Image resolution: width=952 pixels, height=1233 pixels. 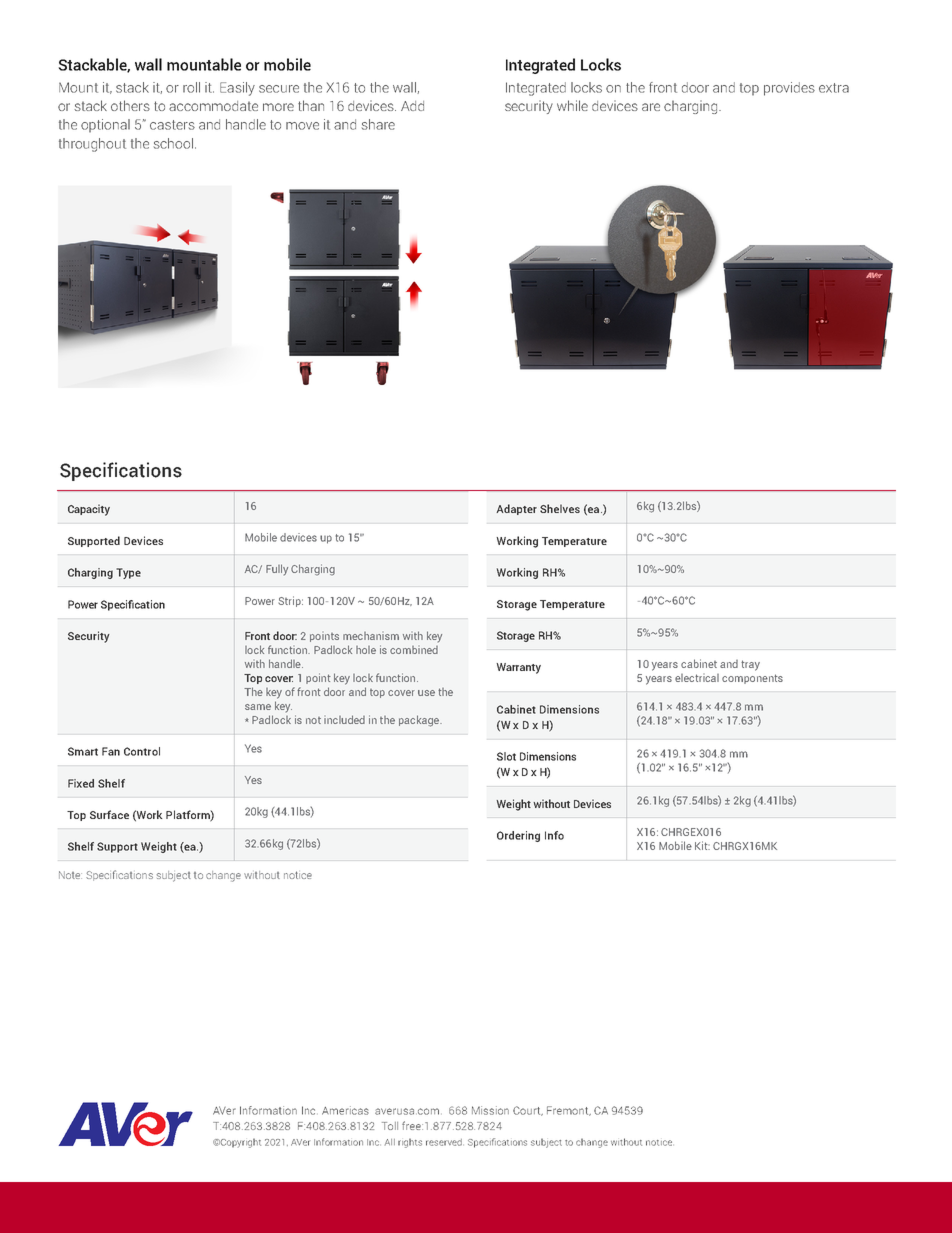 What do you see at coordinates (172, 125) in the image?
I see `casters` at bounding box center [172, 125].
